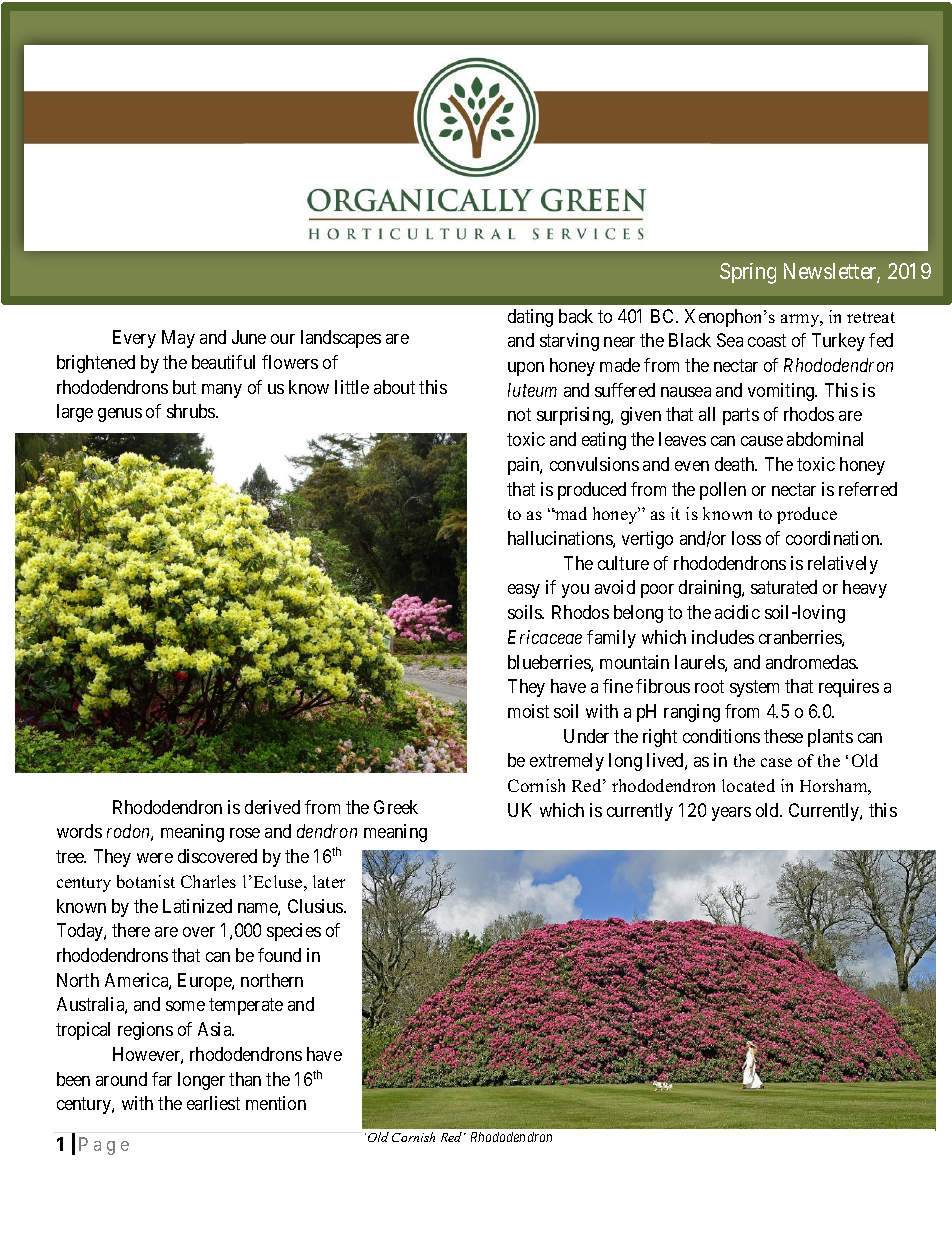 The height and width of the screenshot is (1233, 952). I want to click on genus, so click(120, 415).
